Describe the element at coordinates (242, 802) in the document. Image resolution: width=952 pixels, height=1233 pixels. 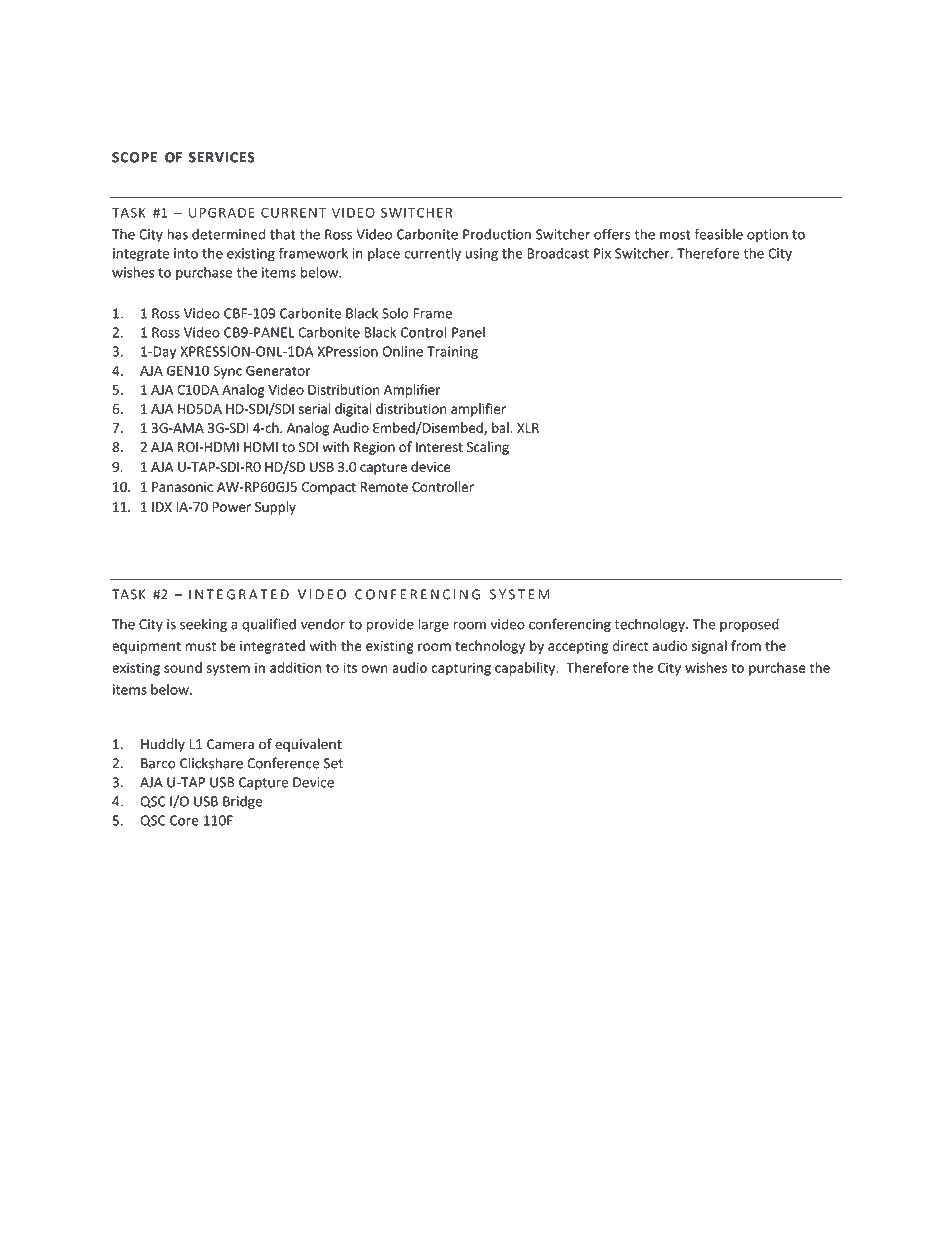
I see `Bridge` at that location.
